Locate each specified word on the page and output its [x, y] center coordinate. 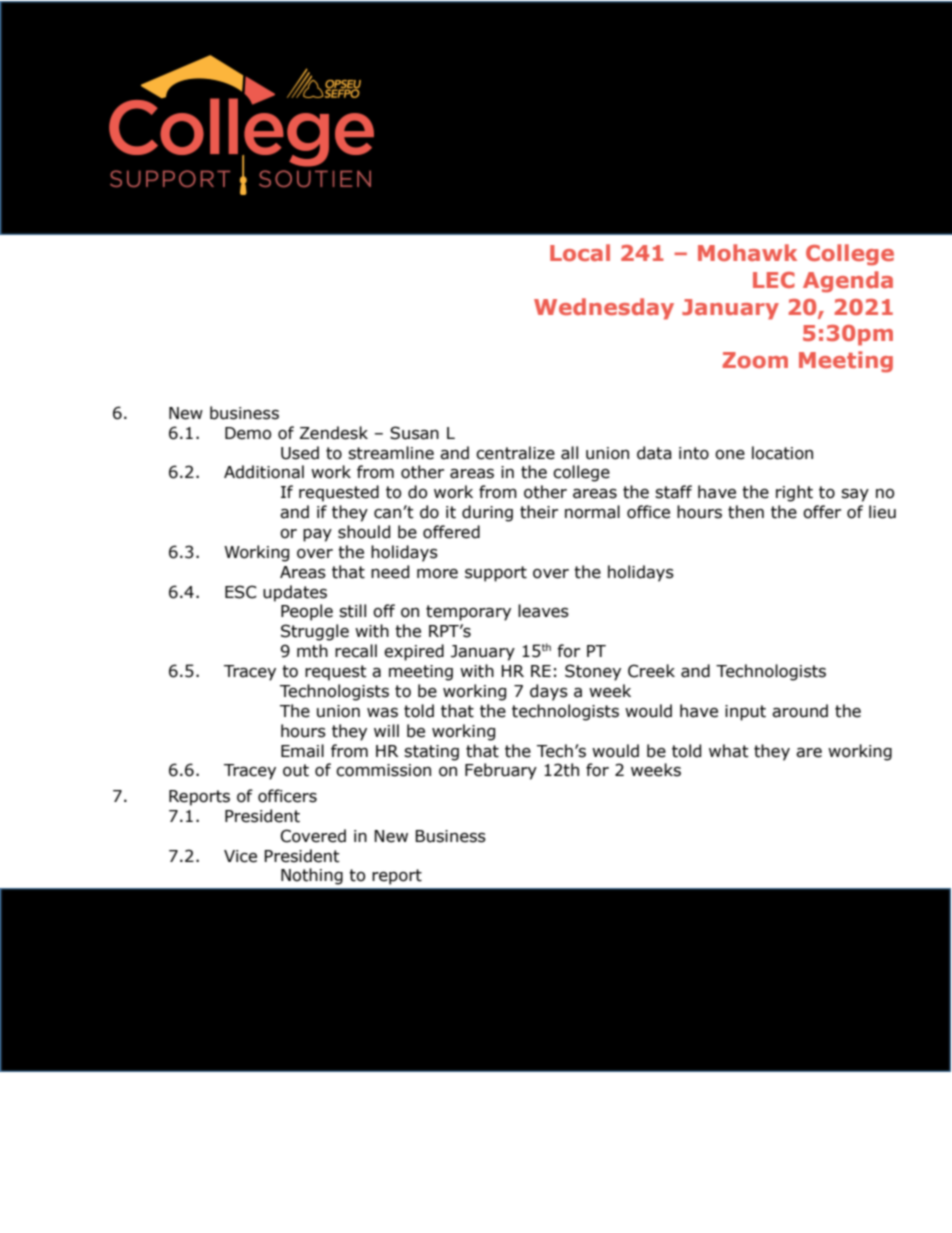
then [746, 512]
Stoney [593, 672]
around [800, 711]
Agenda [848, 282]
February [501, 771]
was [382, 713]
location [782, 453]
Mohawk [747, 252]
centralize [515, 453]
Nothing [312, 876]
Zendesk [334, 433]
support [496, 574]
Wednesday [604, 309]
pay [317, 535]
